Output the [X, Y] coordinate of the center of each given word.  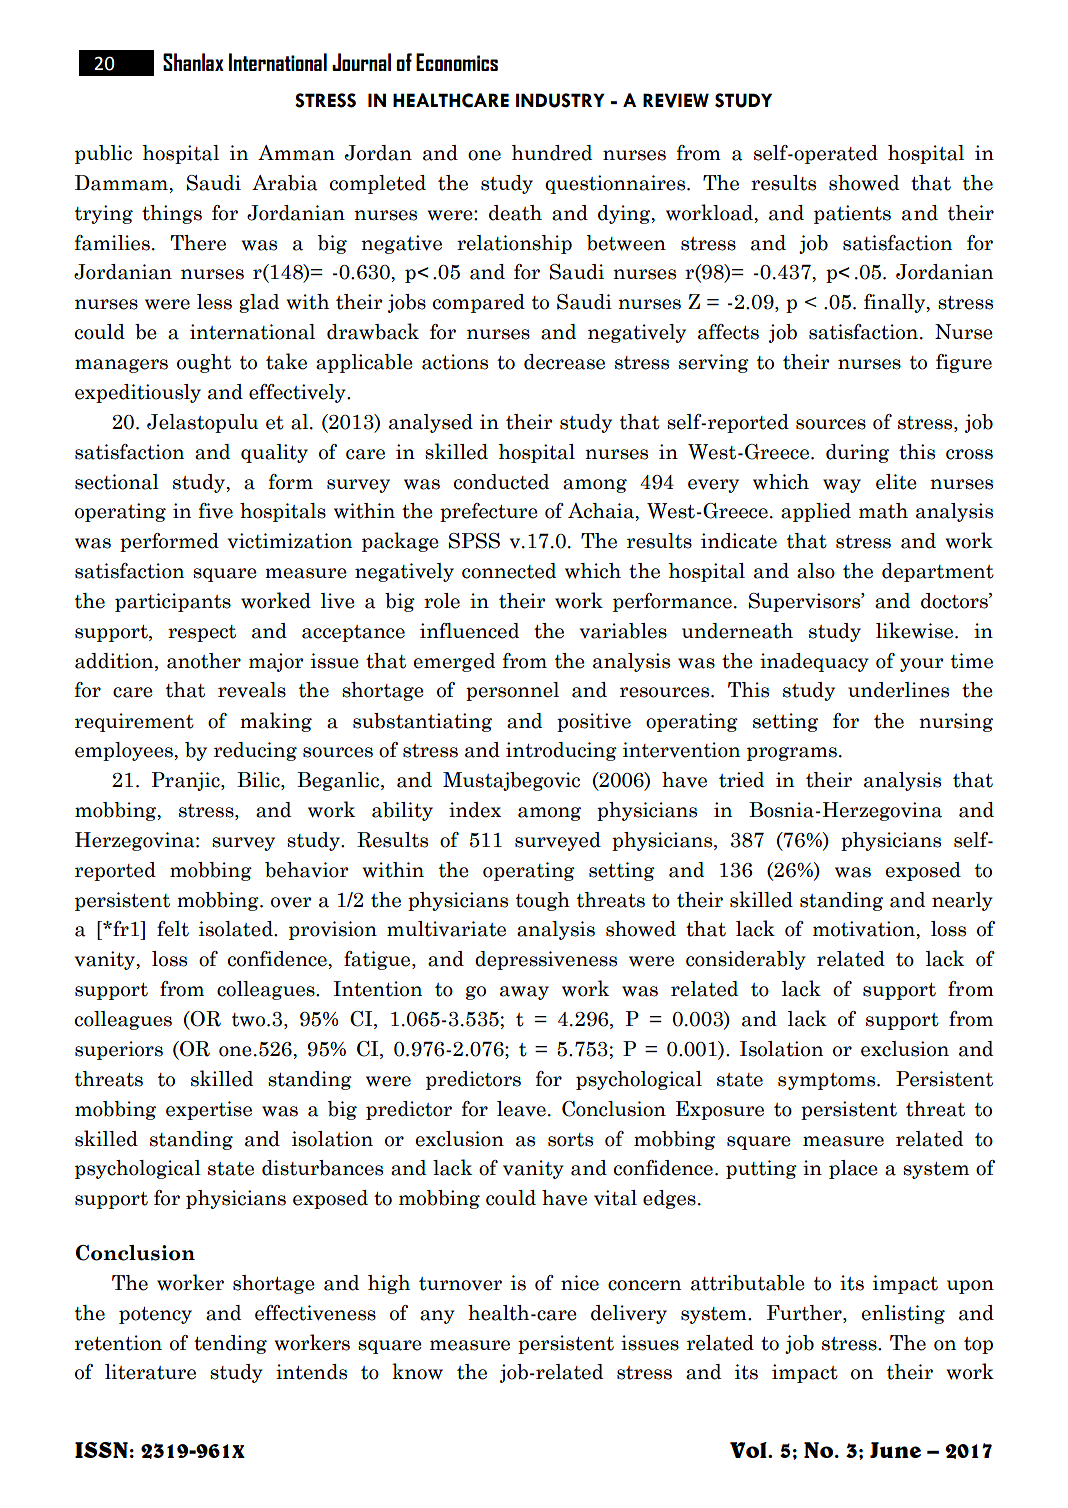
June [895, 1450]
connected [509, 571]
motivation [865, 929]
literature [150, 1372]
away [524, 993]
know [417, 1371]
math [883, 511]
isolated [237, 929]
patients [852, 214]
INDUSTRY [560, 100]
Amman [296, 153]
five [216, 511]
